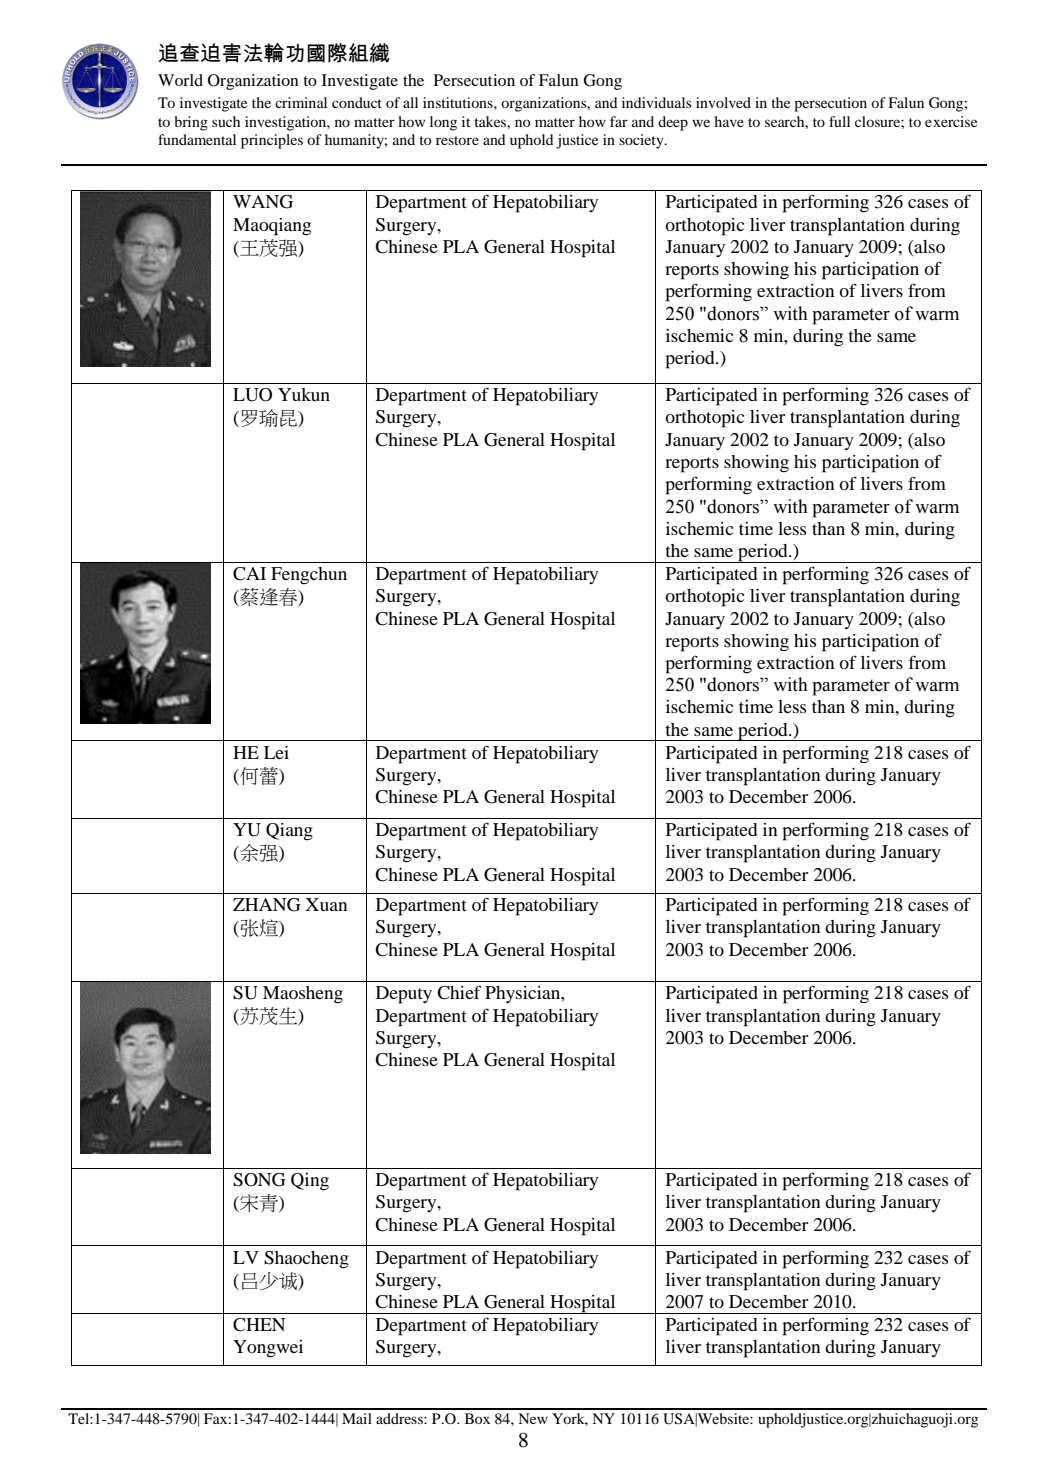  I want to click on LUO, so click(252, 395).
